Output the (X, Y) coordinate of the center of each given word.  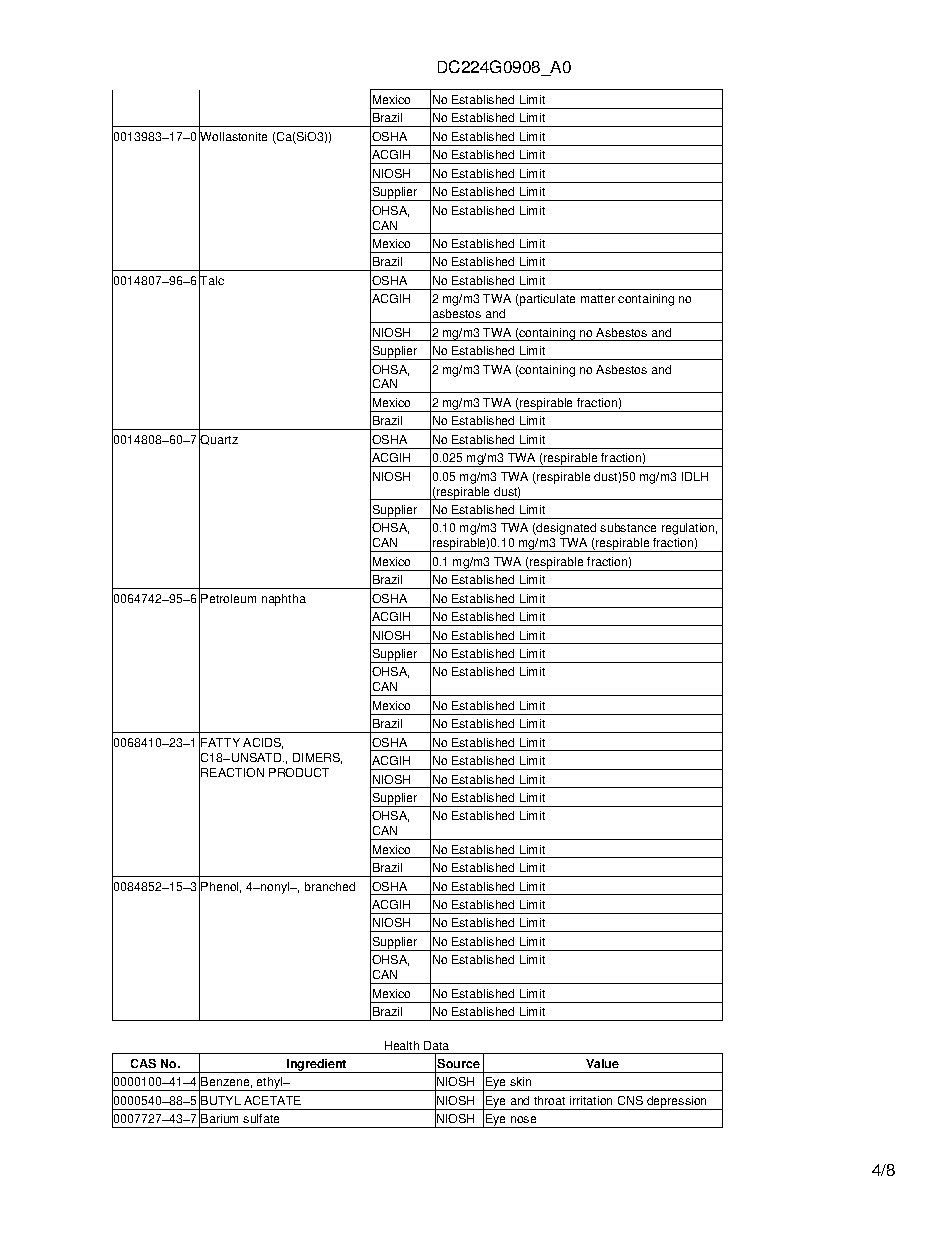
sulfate (261, 1118)
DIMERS (317, 758)
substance (628, 527)
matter (598, 299)
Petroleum (228, 598)
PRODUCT (299, 772)
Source (458, 1063)
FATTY (220, 742)
